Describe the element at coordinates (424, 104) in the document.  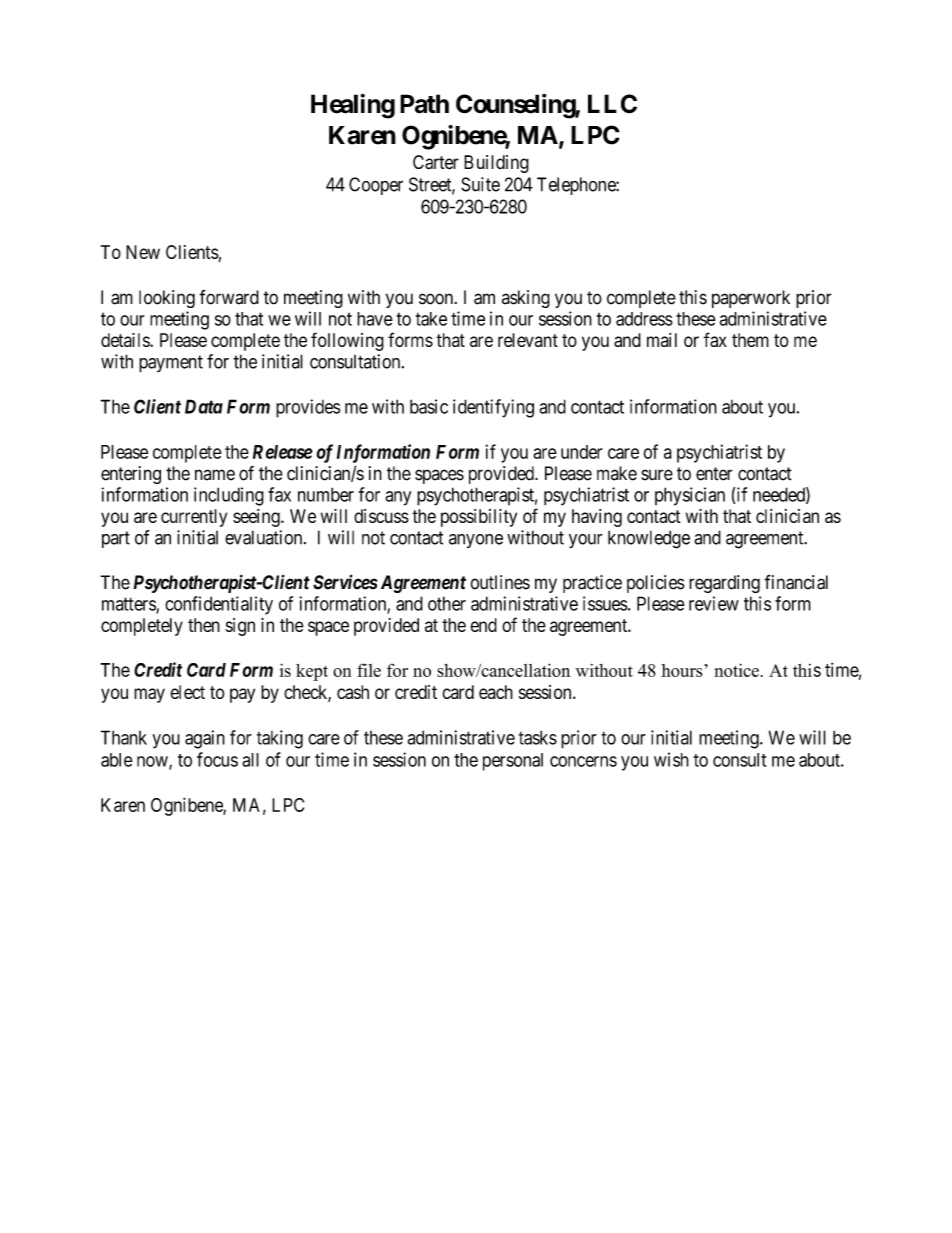
I see `Path` at that location.
